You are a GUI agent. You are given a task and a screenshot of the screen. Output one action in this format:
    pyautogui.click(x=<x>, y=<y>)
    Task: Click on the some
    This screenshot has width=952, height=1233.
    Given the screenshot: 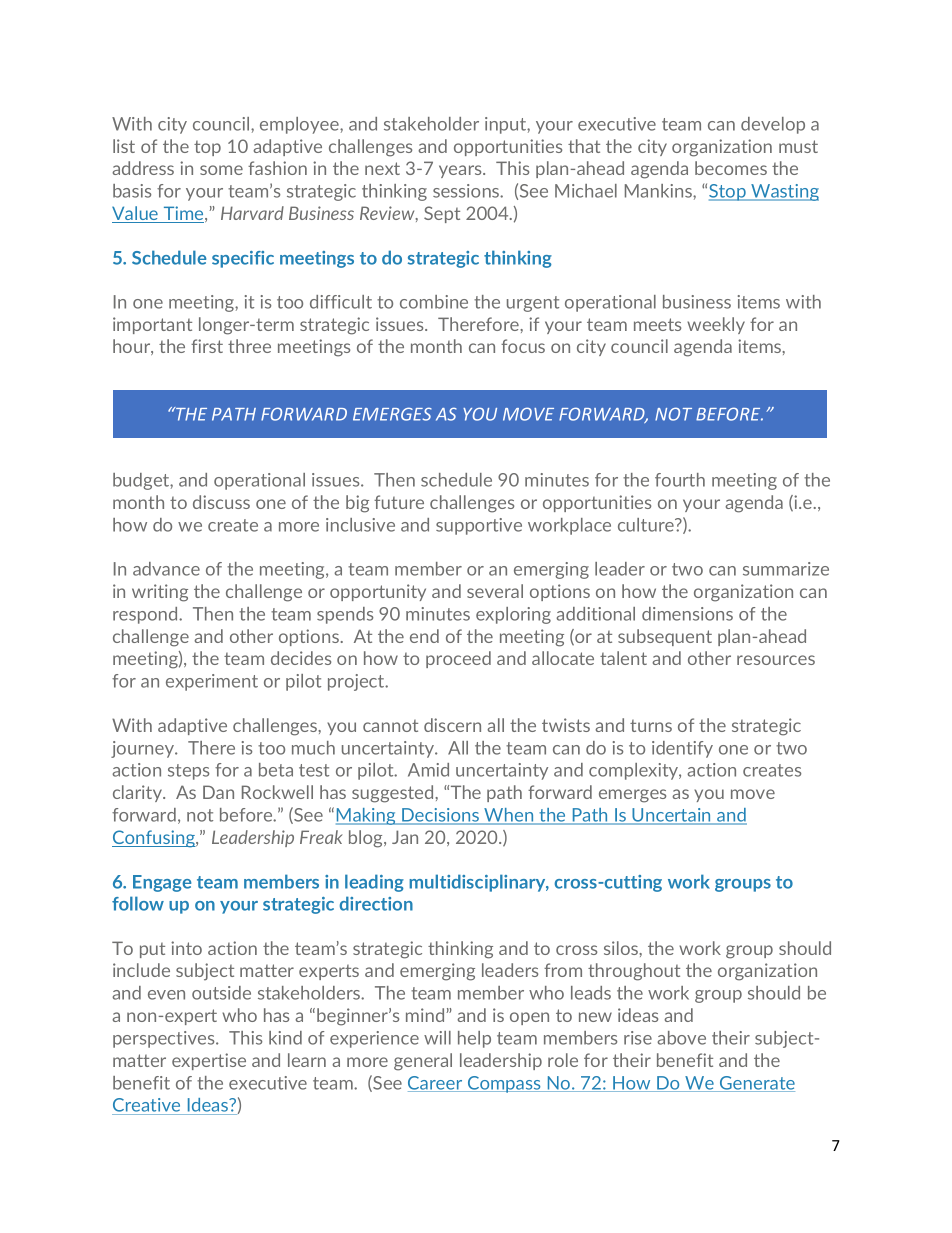 What is the action you would take?
    pyautogui.click(x=221, y=170)
